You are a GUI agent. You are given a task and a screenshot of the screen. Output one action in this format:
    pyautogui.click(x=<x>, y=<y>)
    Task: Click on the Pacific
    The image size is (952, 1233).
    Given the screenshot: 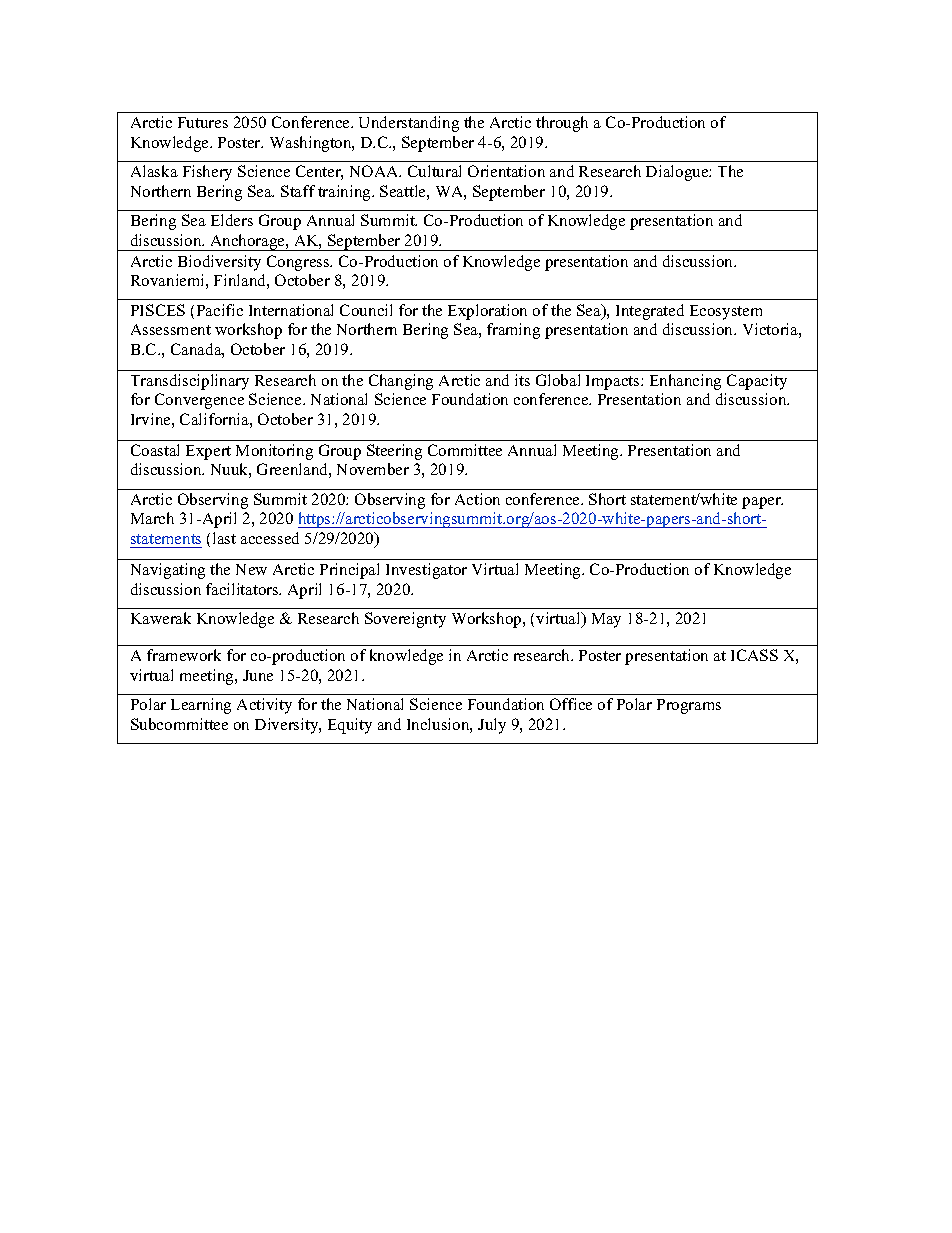 What is the action you would take?
    pyautogui.click(x=220, y=310)
